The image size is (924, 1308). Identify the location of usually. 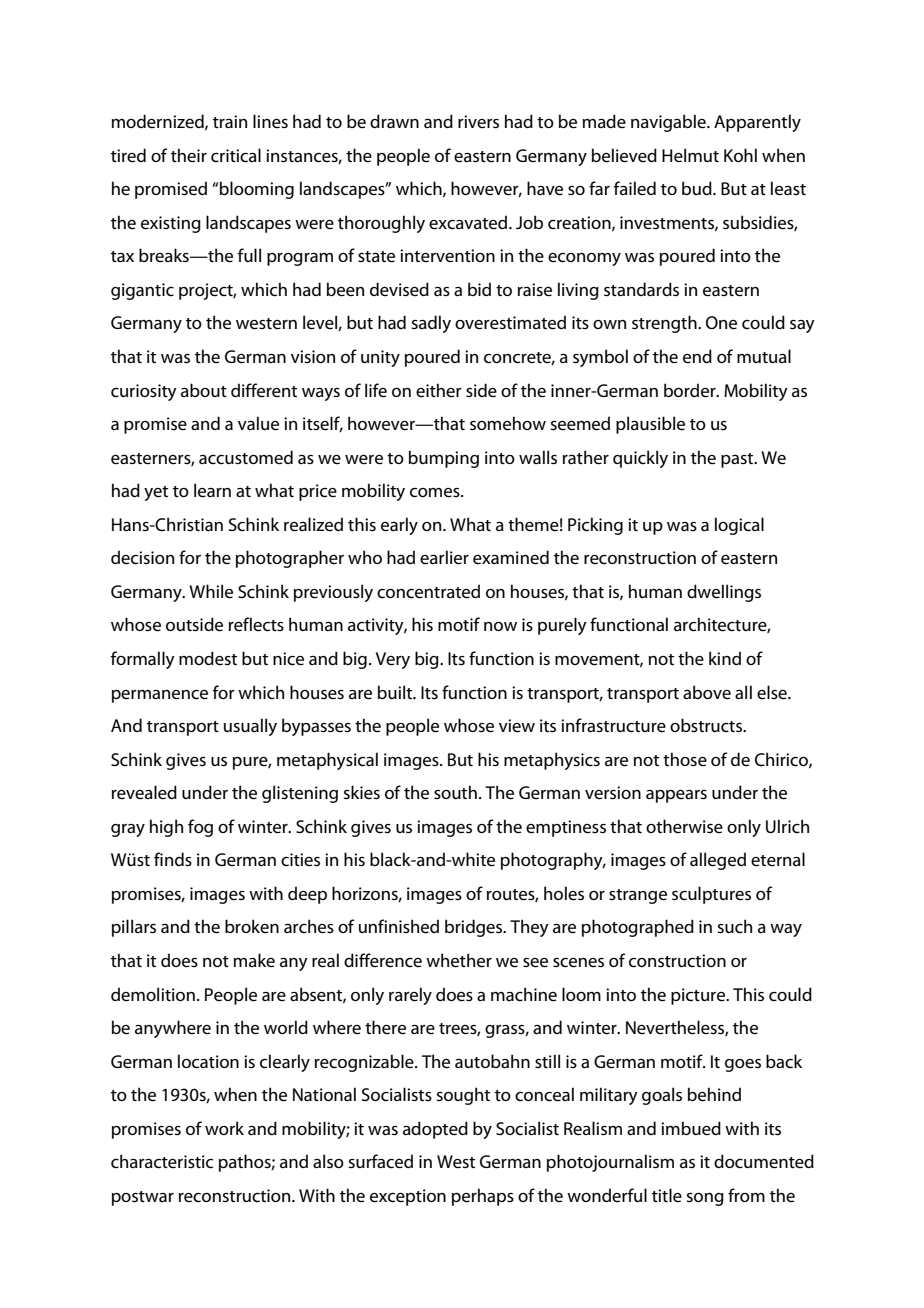
(250, 727).
